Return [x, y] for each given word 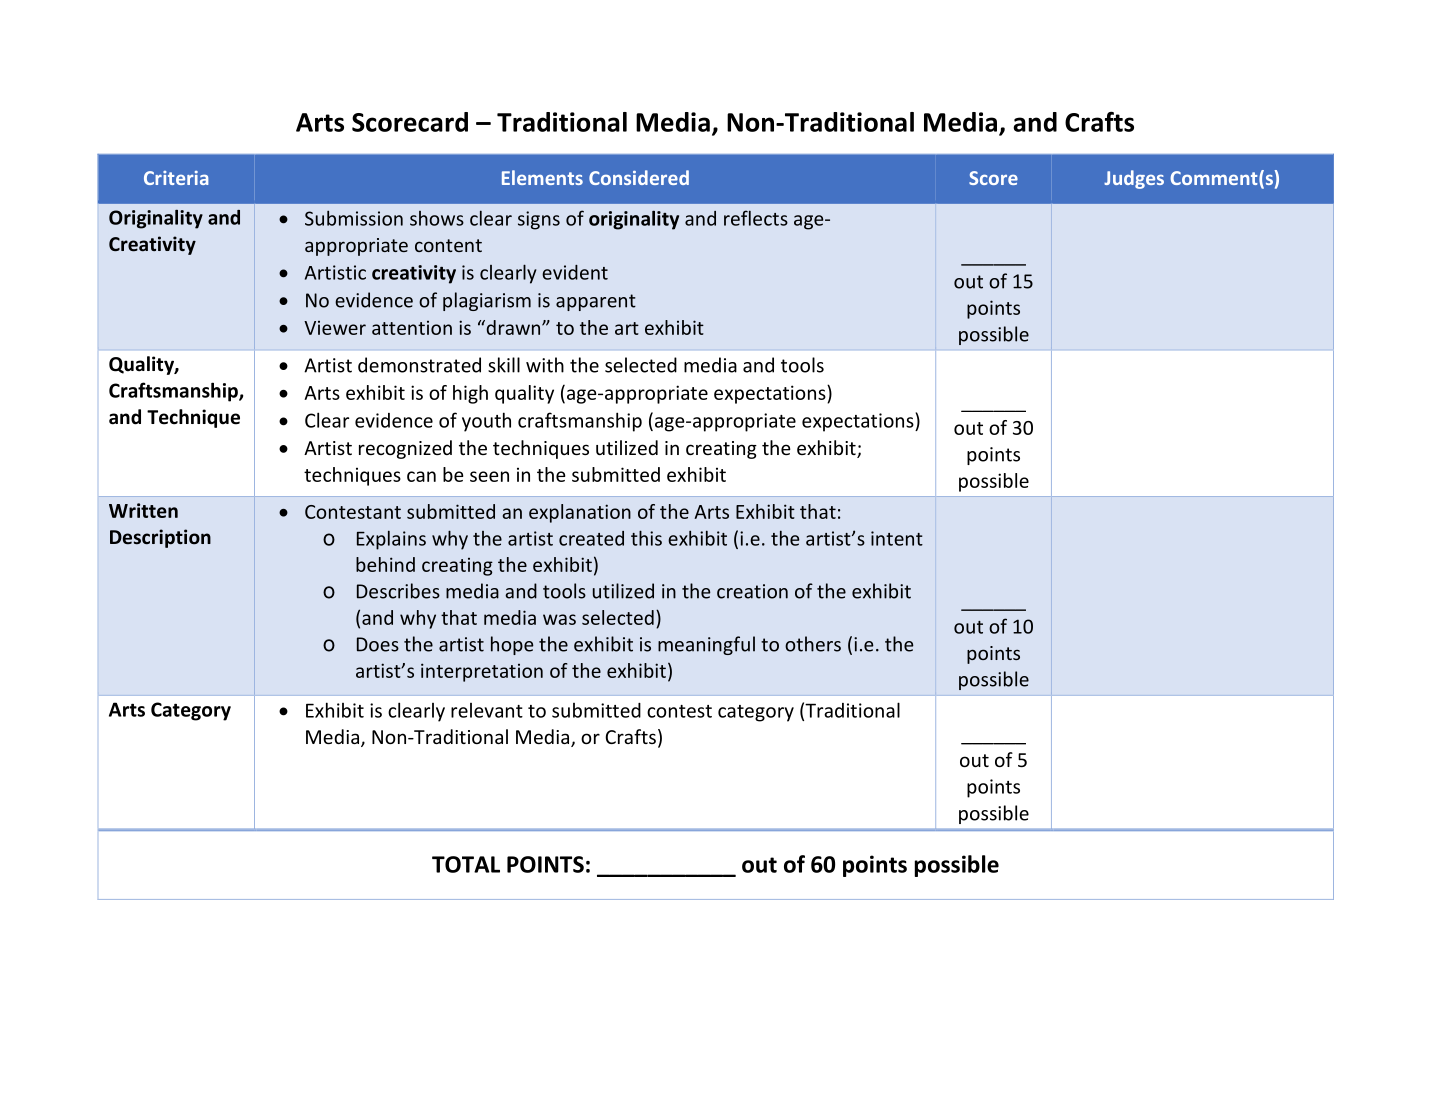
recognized [405, 449]
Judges [1134, 179]
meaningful [706, 645]
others [813, 644]
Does [378, 644]
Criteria [176, 178]
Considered [639, 177]
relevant [487, 710]
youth [486, 422]
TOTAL [466, 864]
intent [897, 538]
